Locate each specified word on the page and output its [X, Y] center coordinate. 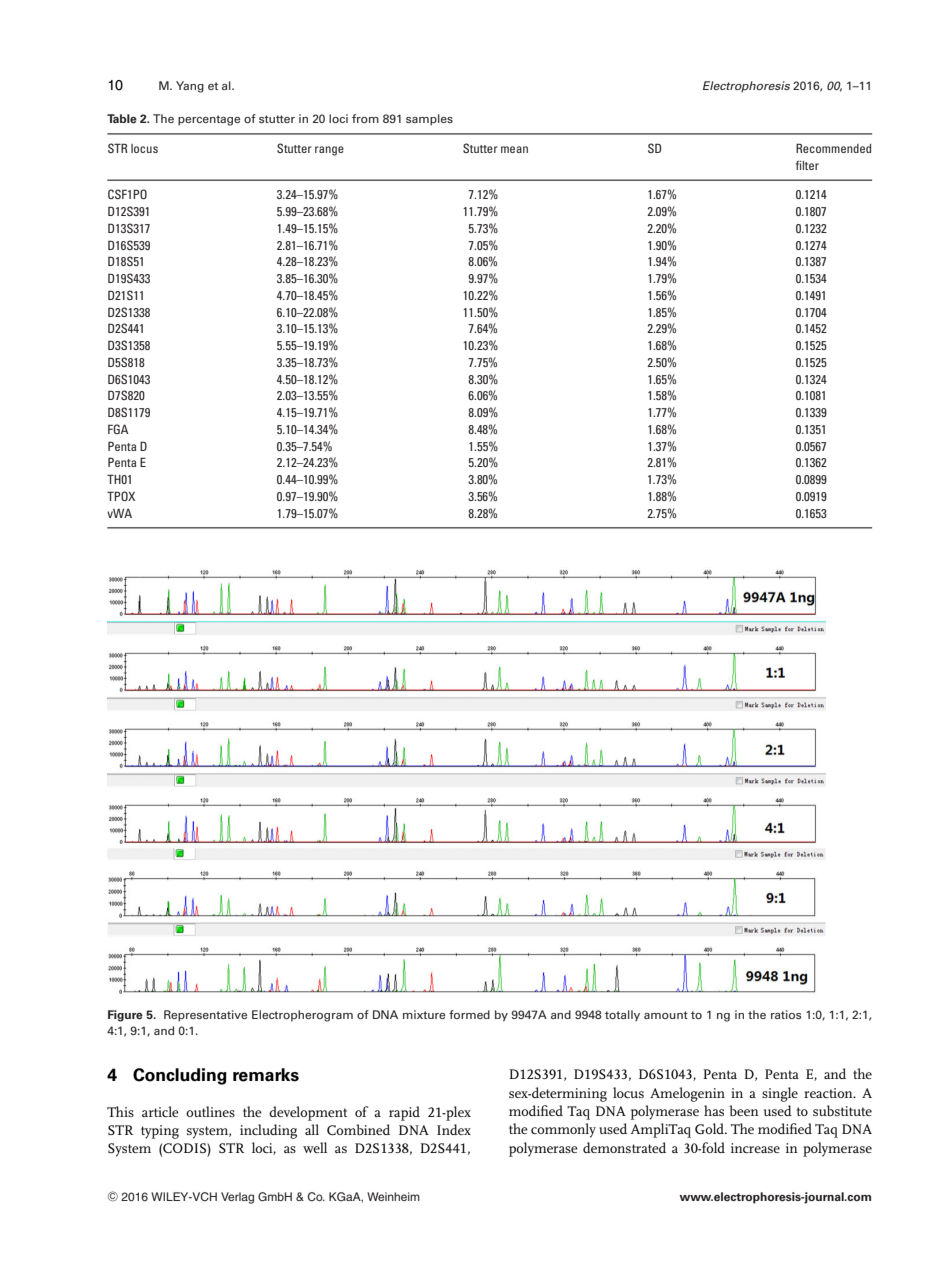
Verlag [237, 1198]
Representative [205, 1016]
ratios [786, 1014]
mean [514, 149]
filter [807, 165]
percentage [209, 120]
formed [469, 1014]
